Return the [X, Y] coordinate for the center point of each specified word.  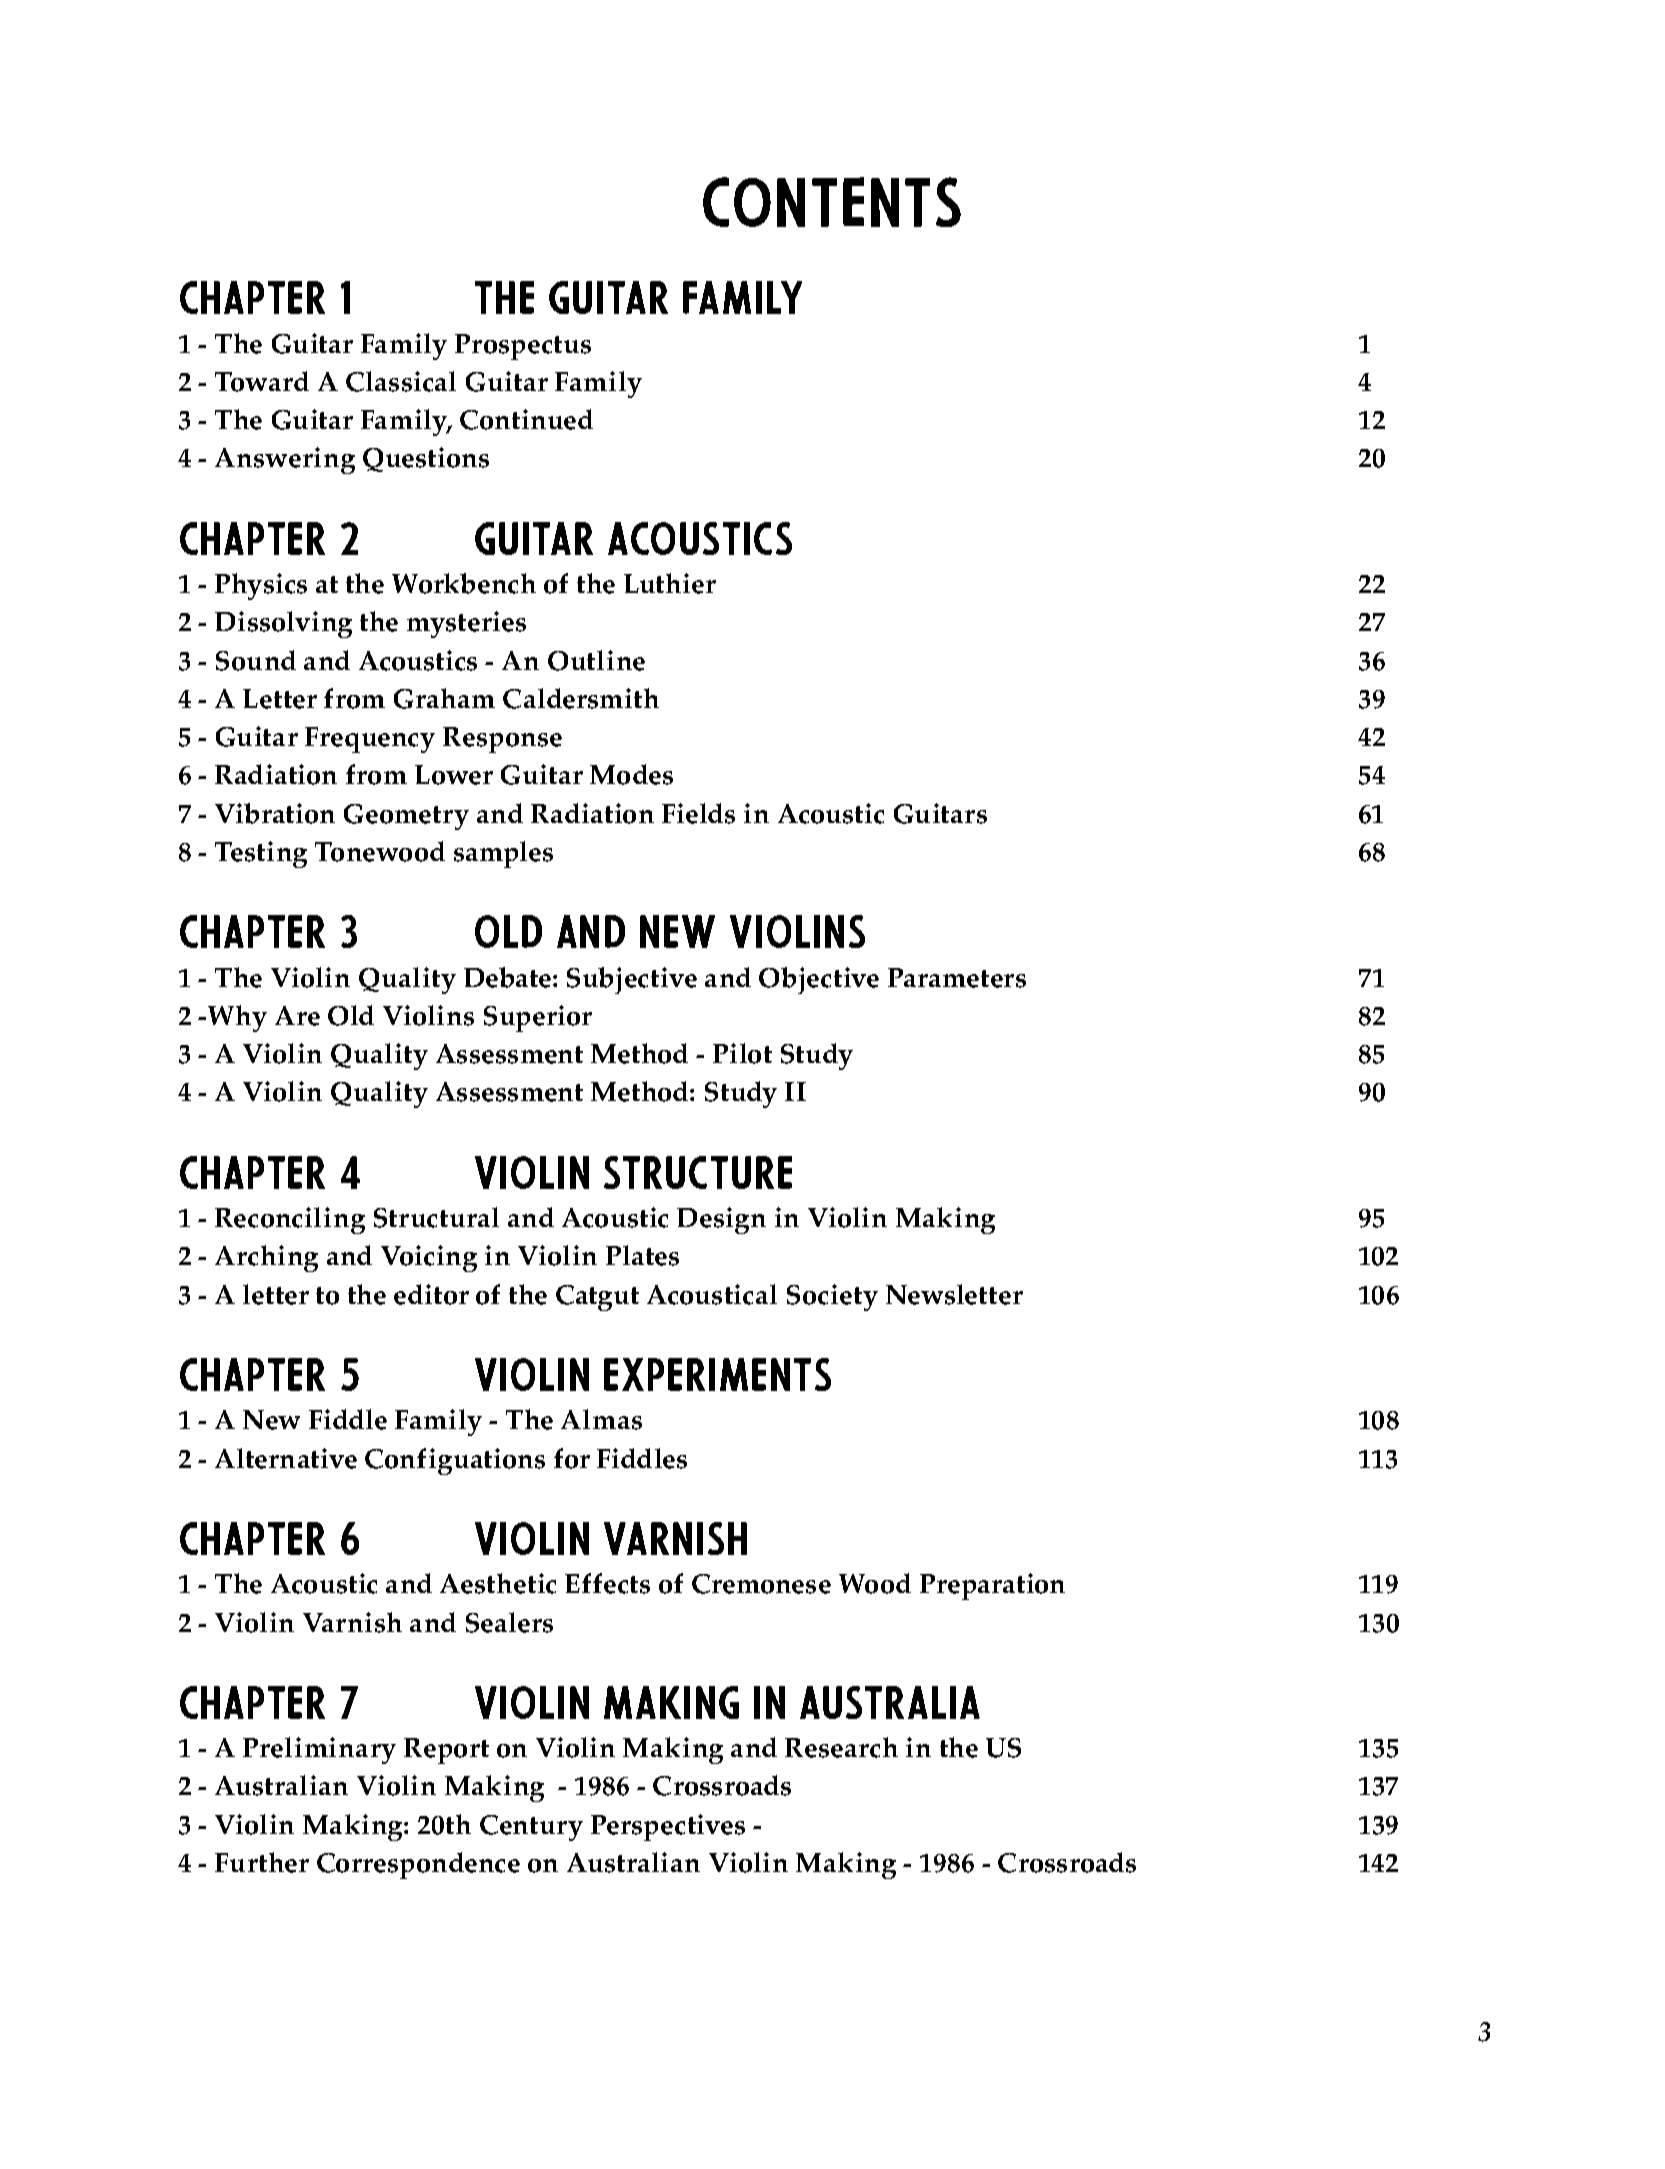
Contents [832, 202]
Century [531, 1828]
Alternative [286, 1458]
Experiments [717, 1374]
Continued [526, 419]
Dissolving [283, 624]
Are [297, 1016]
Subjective [632, 980]
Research [841, 1747]
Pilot [742, 1053]
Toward [262, 381]
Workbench [464, 583]
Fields [698, 813]
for [572, 1458]
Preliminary [319, 1750]
